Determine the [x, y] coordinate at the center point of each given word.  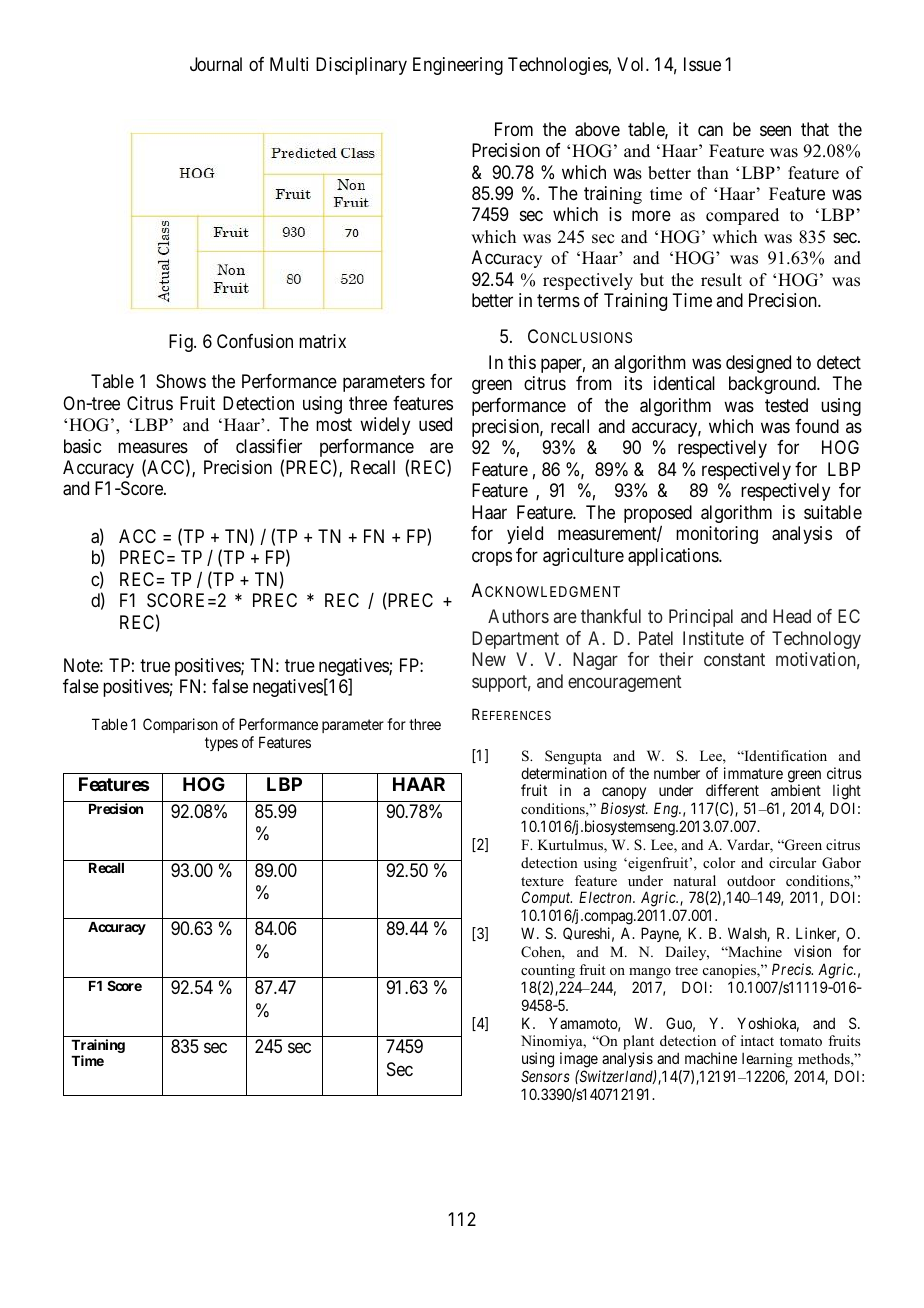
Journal [216, 64]
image [579, 1061]
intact [757, 1040]
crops [492, 558]
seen [775, 130]
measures [153, 447]
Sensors [545, 1076]
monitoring [717, 535]
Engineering [458, 66]
